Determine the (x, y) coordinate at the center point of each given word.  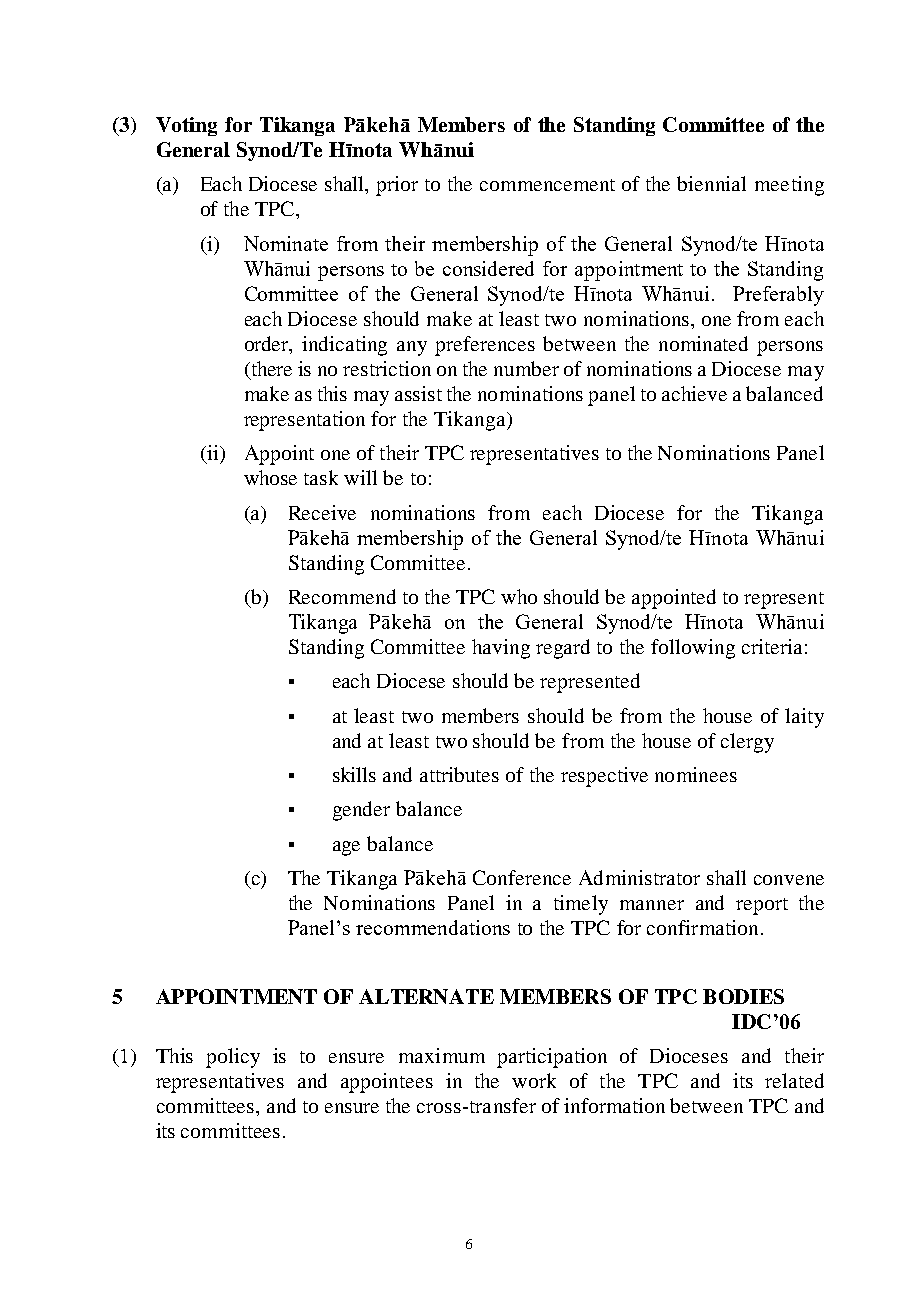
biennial (711, 183)
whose (270, 477)
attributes (459, 774)
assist (418, 393)
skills (354, 774)
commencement (547, 185)
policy (233, 1058)
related (794, 1080)
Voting (186, 126)
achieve (694, 393)
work (534, 1080)
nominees (696, 774)
